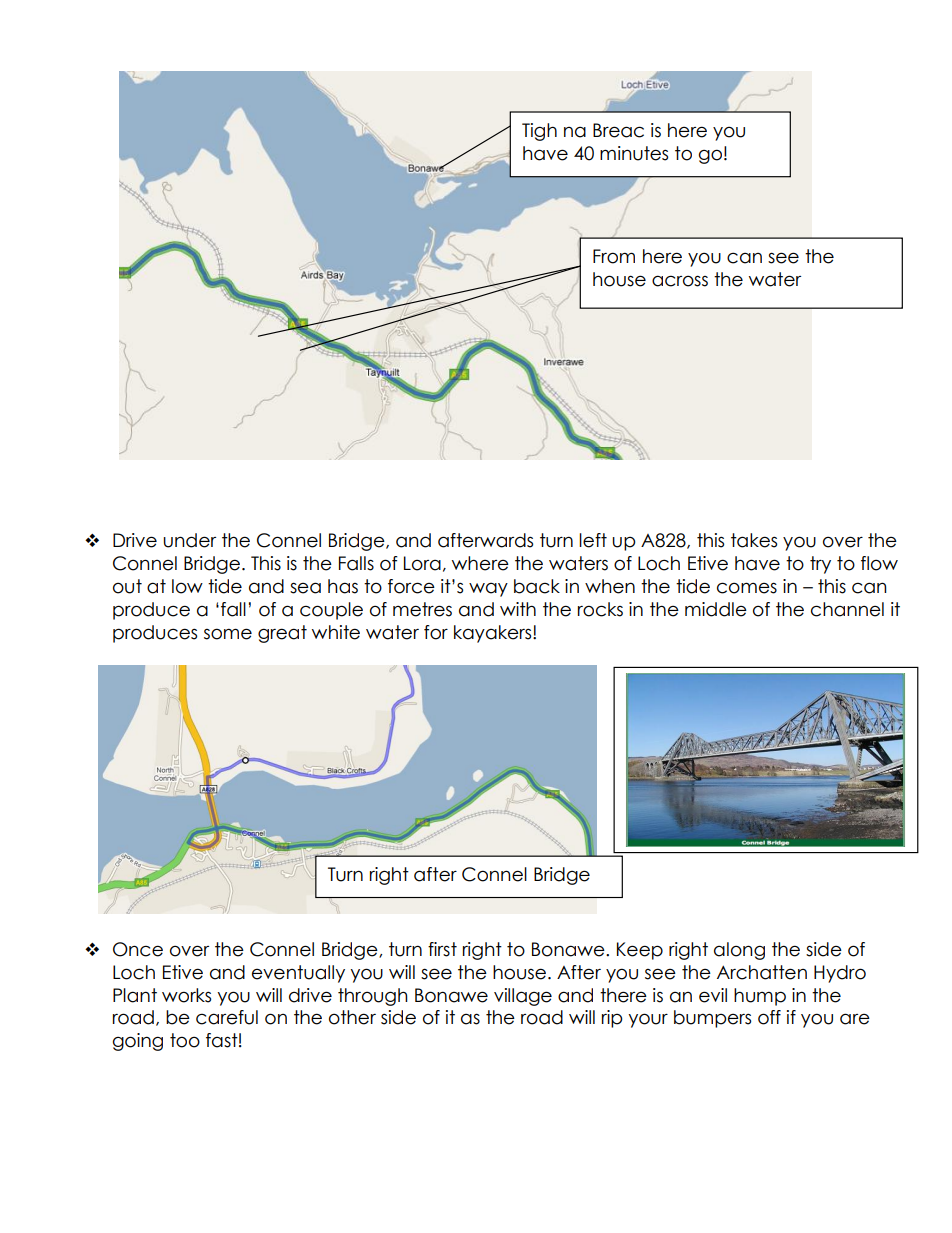 The height and width of the screenshot is (1233, 952). I want to click on careful, so click(227, 1017).
